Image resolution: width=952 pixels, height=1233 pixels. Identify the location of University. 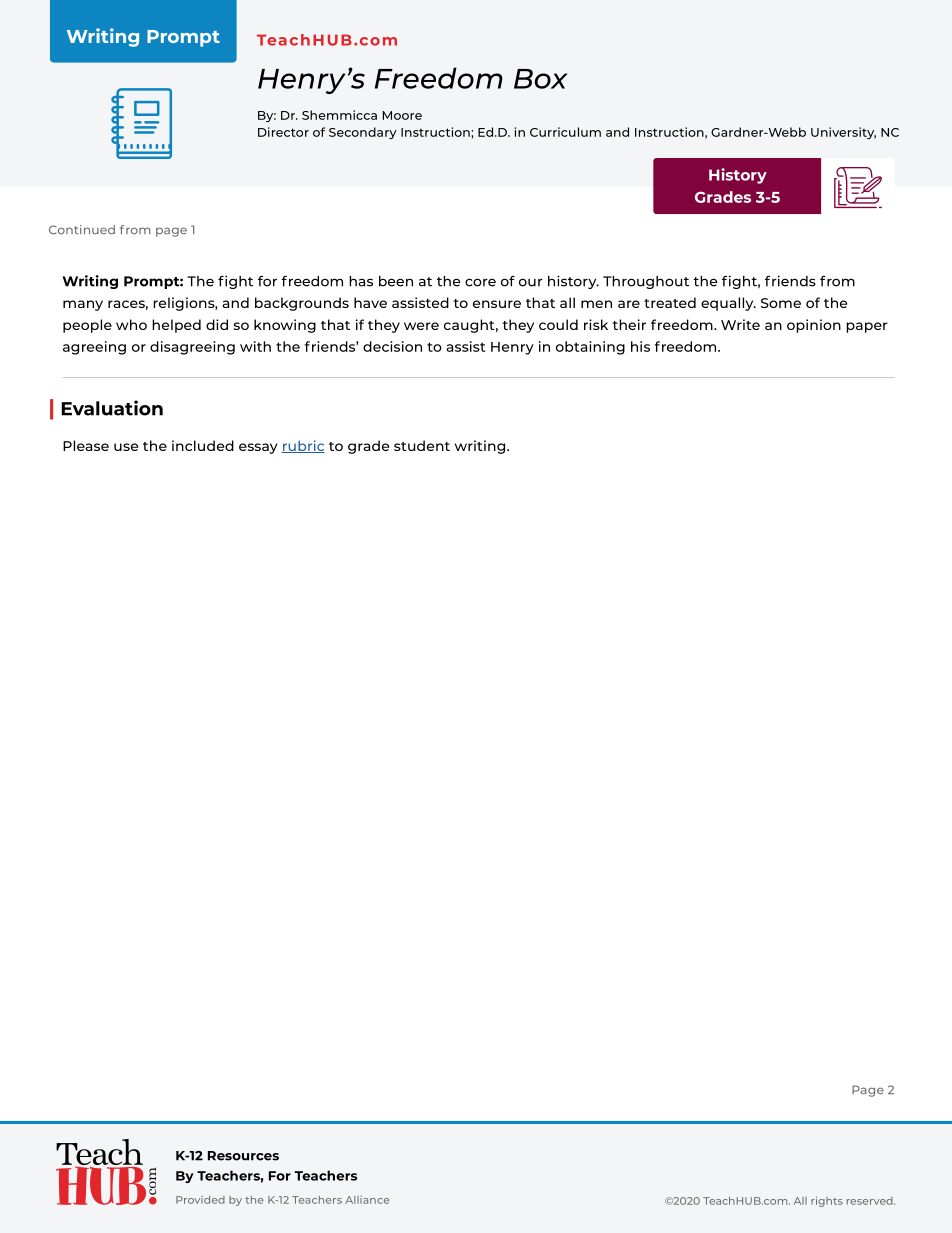
(843, 133).
